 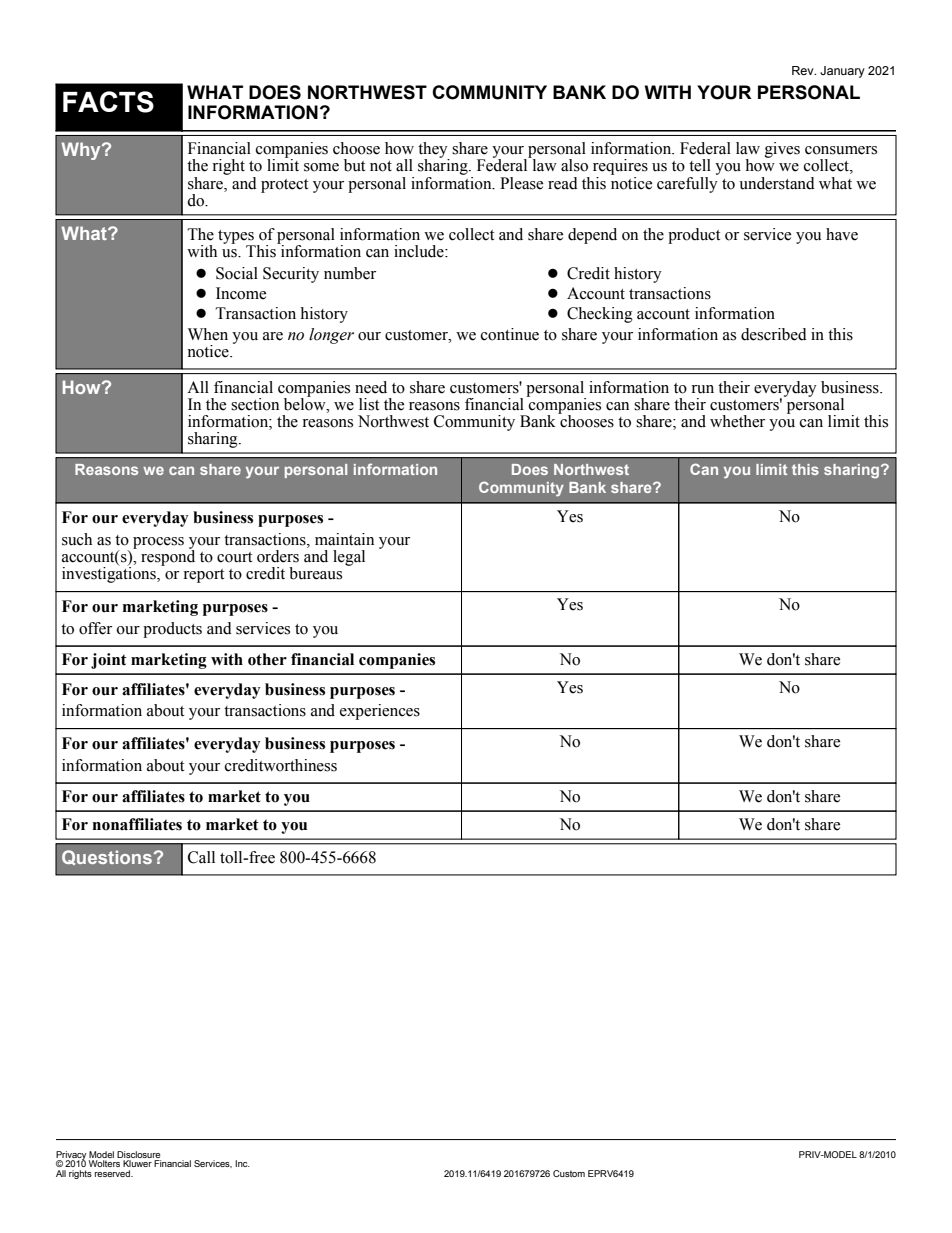 I want to click on Disclosure, so click(x=138, y=1154).
